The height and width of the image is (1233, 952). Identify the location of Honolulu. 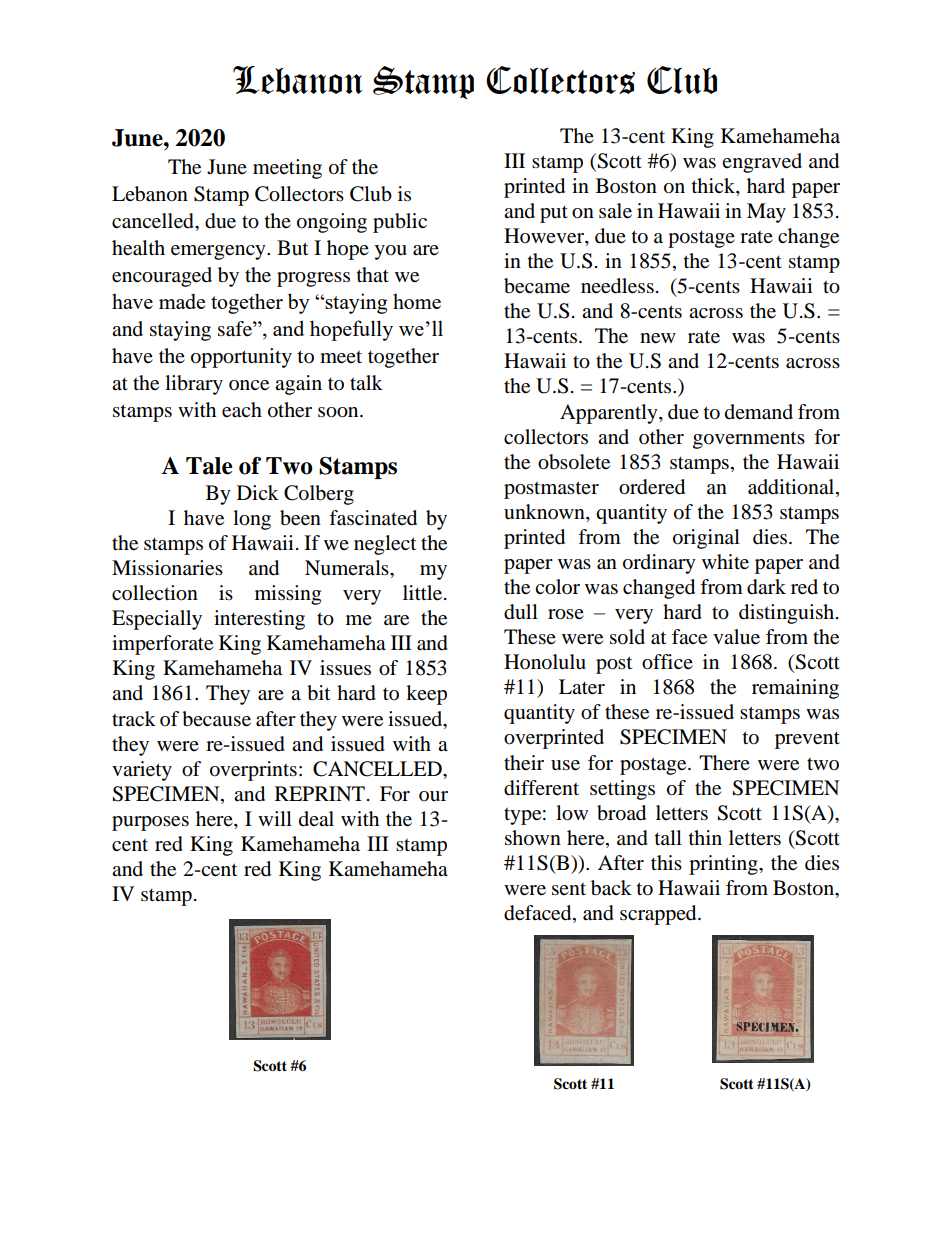
(545, 662).
